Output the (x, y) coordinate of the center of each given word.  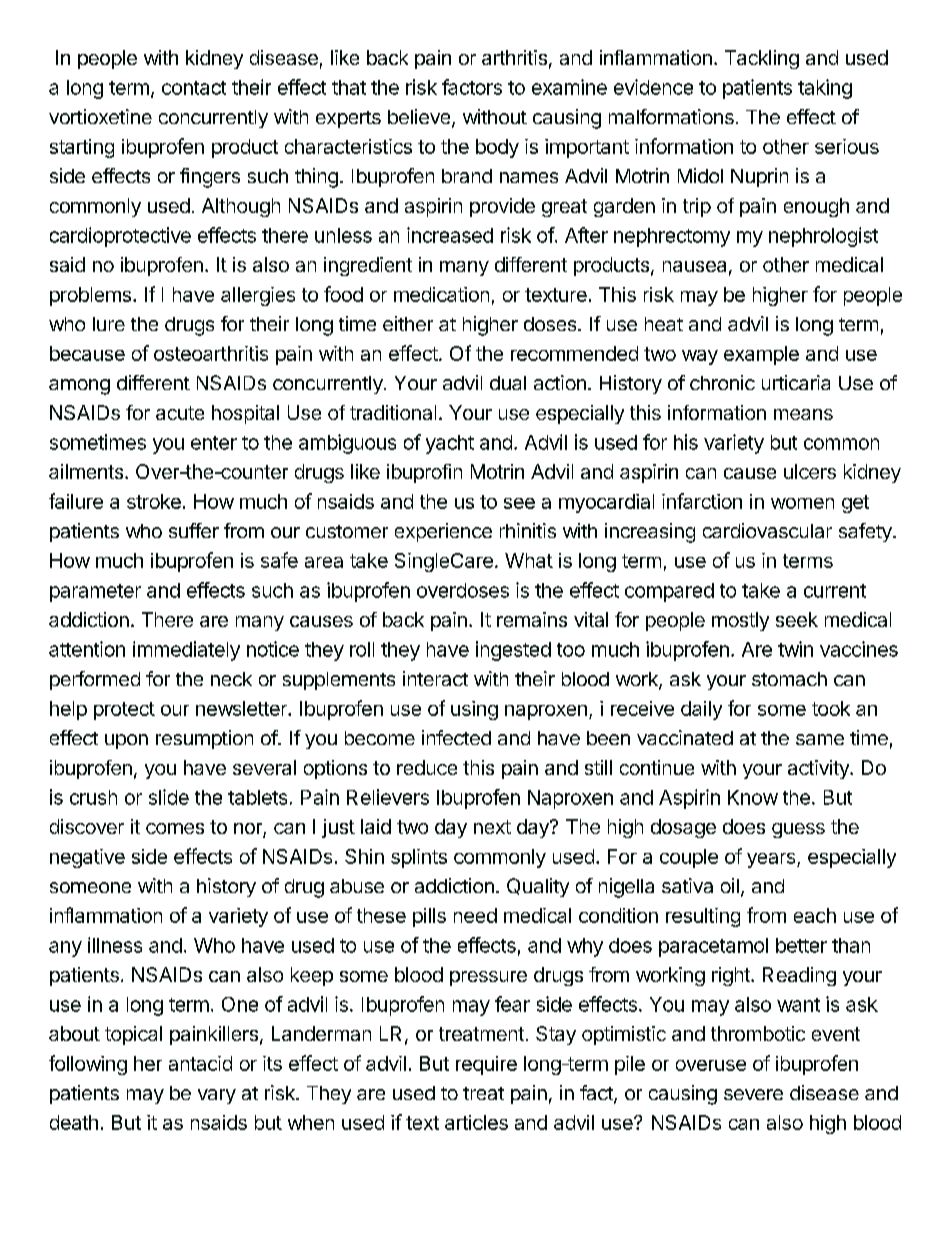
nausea (694, 266)
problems (90, 296)
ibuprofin (424, 473)
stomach (789, 679)
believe (420, 118)
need (475, 915)
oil (730, 885)
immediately (186, 651)
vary (217, 1096)
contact (194, 88)
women (802, 503)
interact (435, 678)
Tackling (762, 59)
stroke (154, 501)
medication (441, 294)
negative (87, 858)
